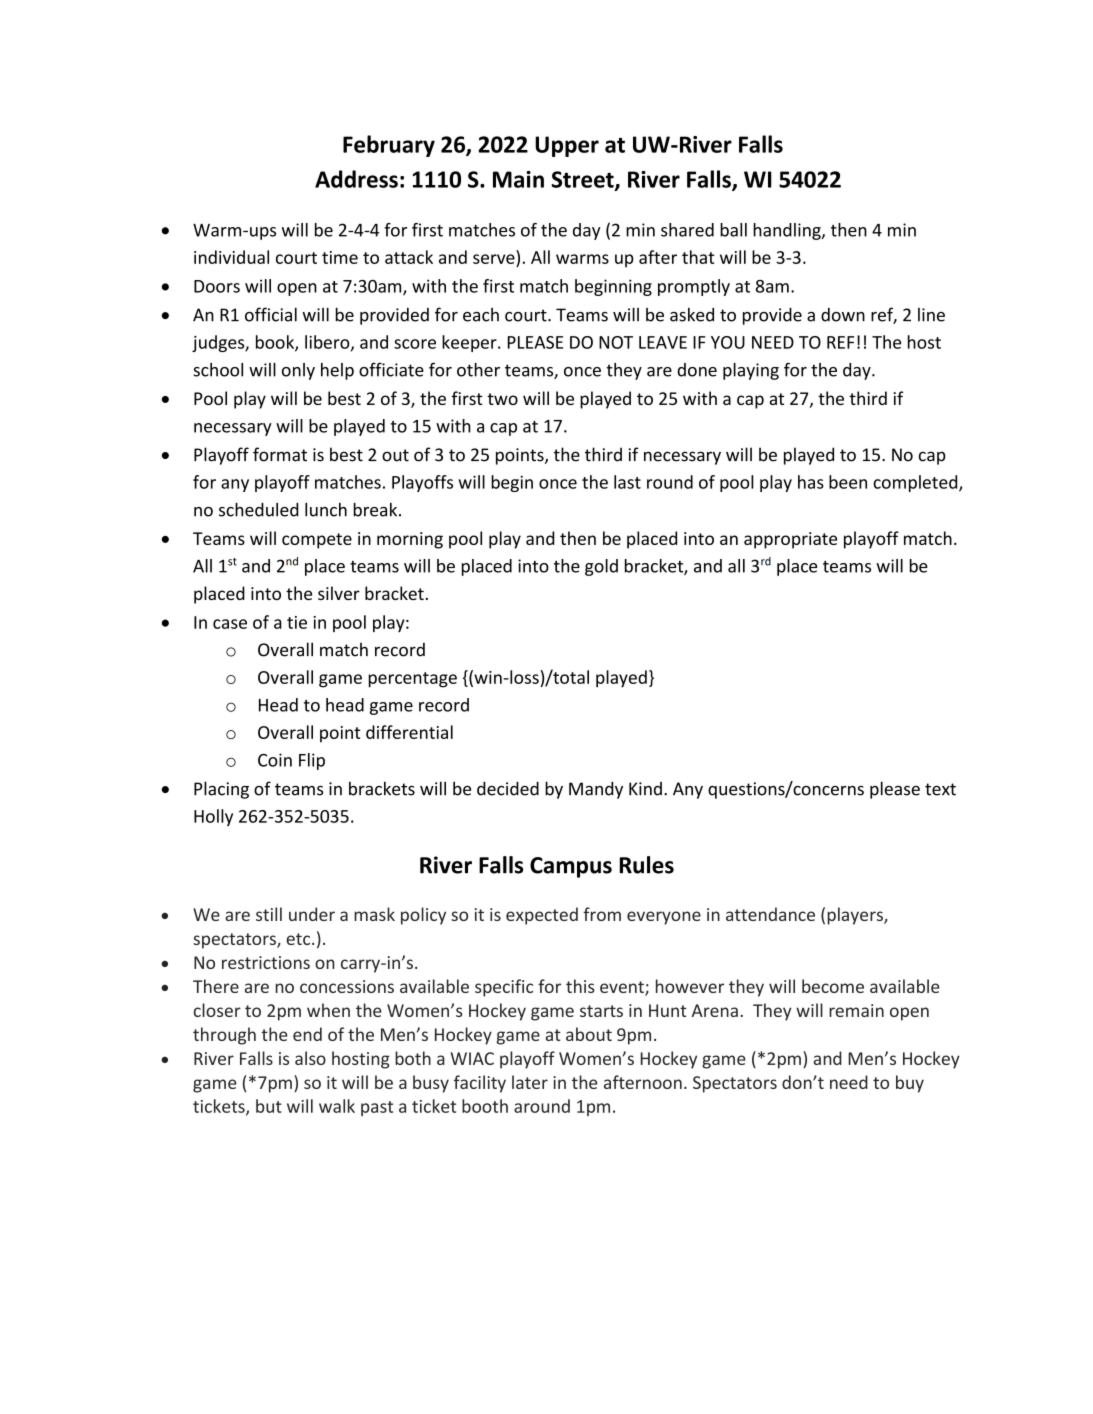  What do you see at coordinates (843, 315) in the screenshot?
I see `down` at bounding box center [843, 315].
